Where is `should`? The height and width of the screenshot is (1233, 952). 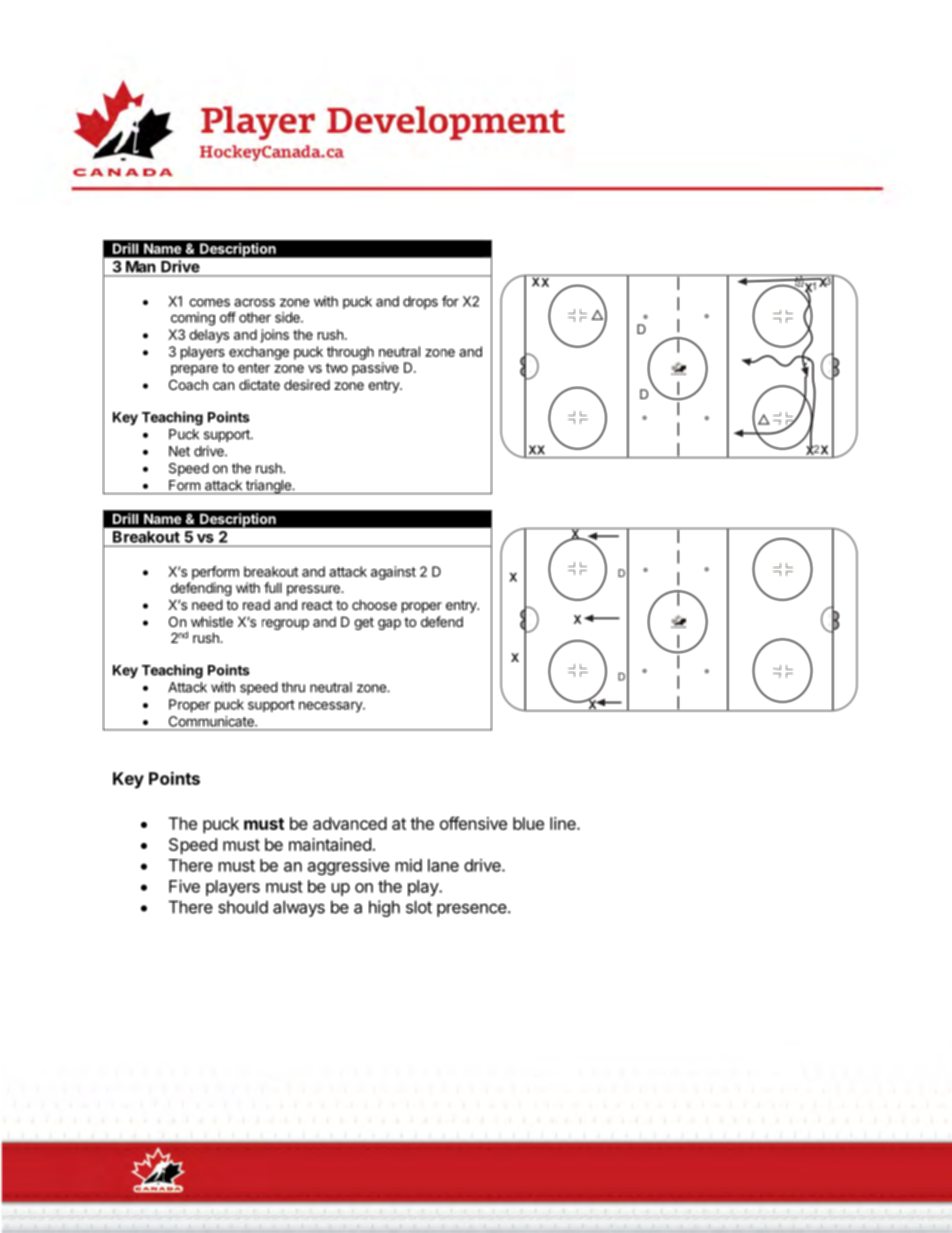 should is located at coordinates (243, 907).
